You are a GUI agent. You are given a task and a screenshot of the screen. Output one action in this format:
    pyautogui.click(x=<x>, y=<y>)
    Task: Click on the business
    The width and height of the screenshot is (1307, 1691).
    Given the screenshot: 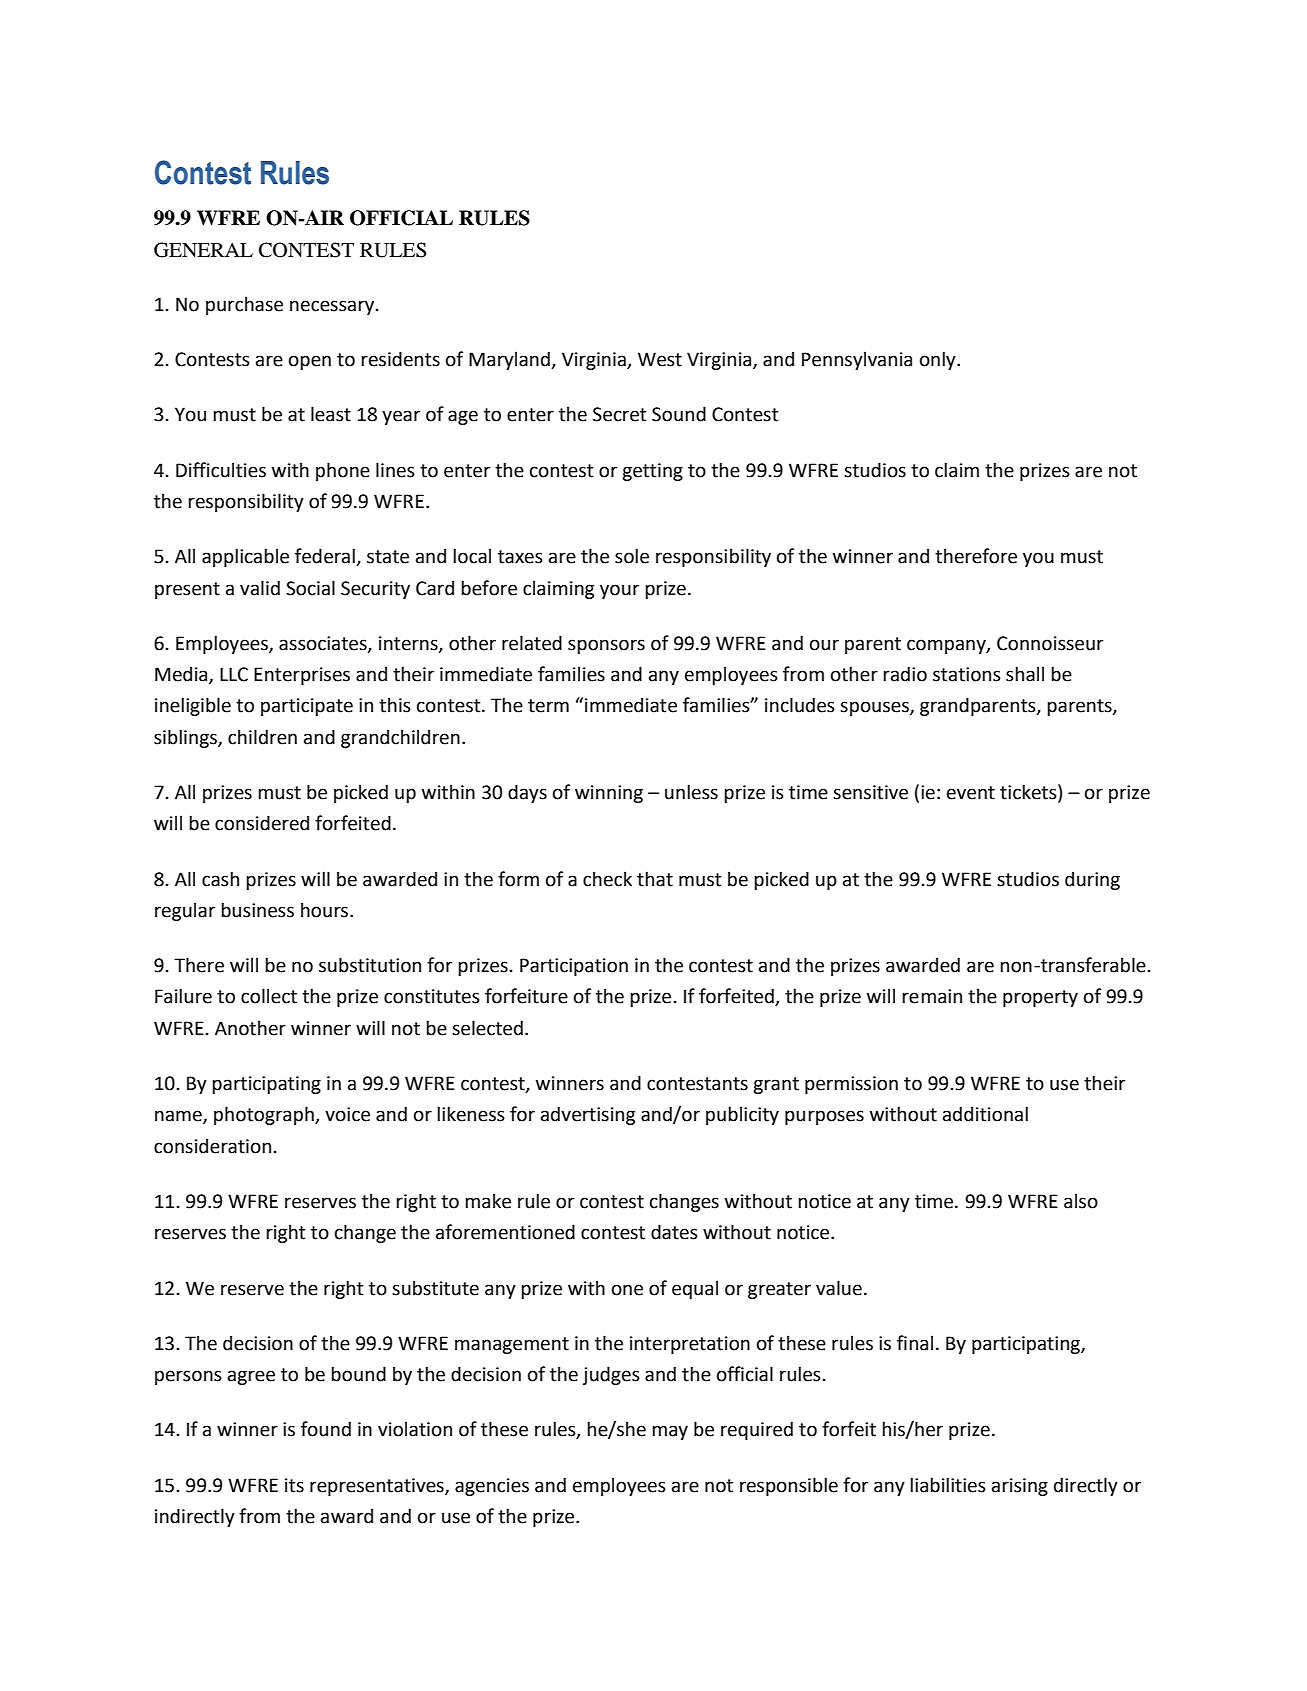 What is the action you would take?
    pyautogui.click(x=257, y=910)
